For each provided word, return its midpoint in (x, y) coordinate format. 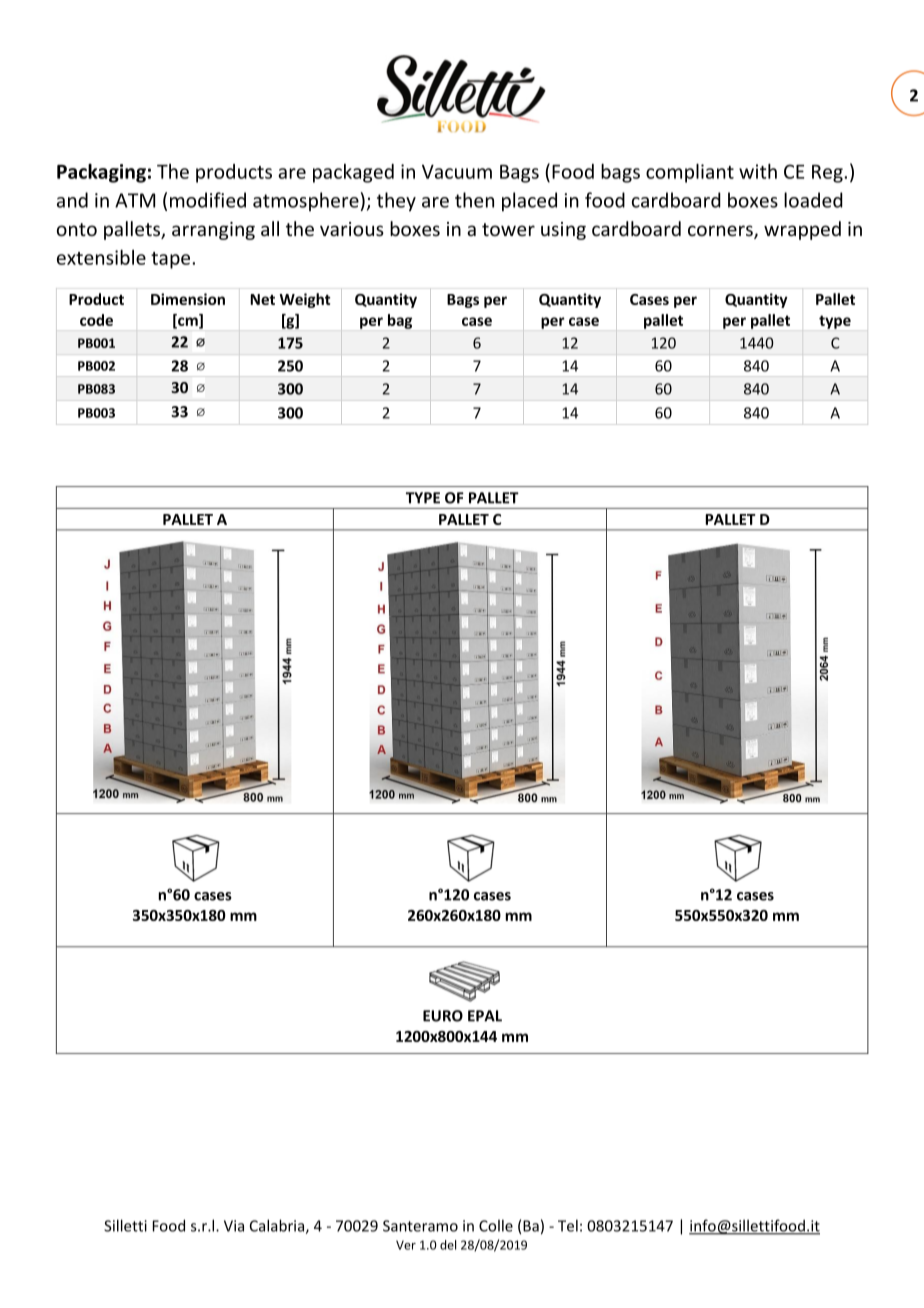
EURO (443, 1016)
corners (721, 232)
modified (208, 200)
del (448, 1245)
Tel (568, 1225)
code (96, 320)
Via (234, 1226)
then (474, 200)
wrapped (802, 230)
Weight (305, 300)
